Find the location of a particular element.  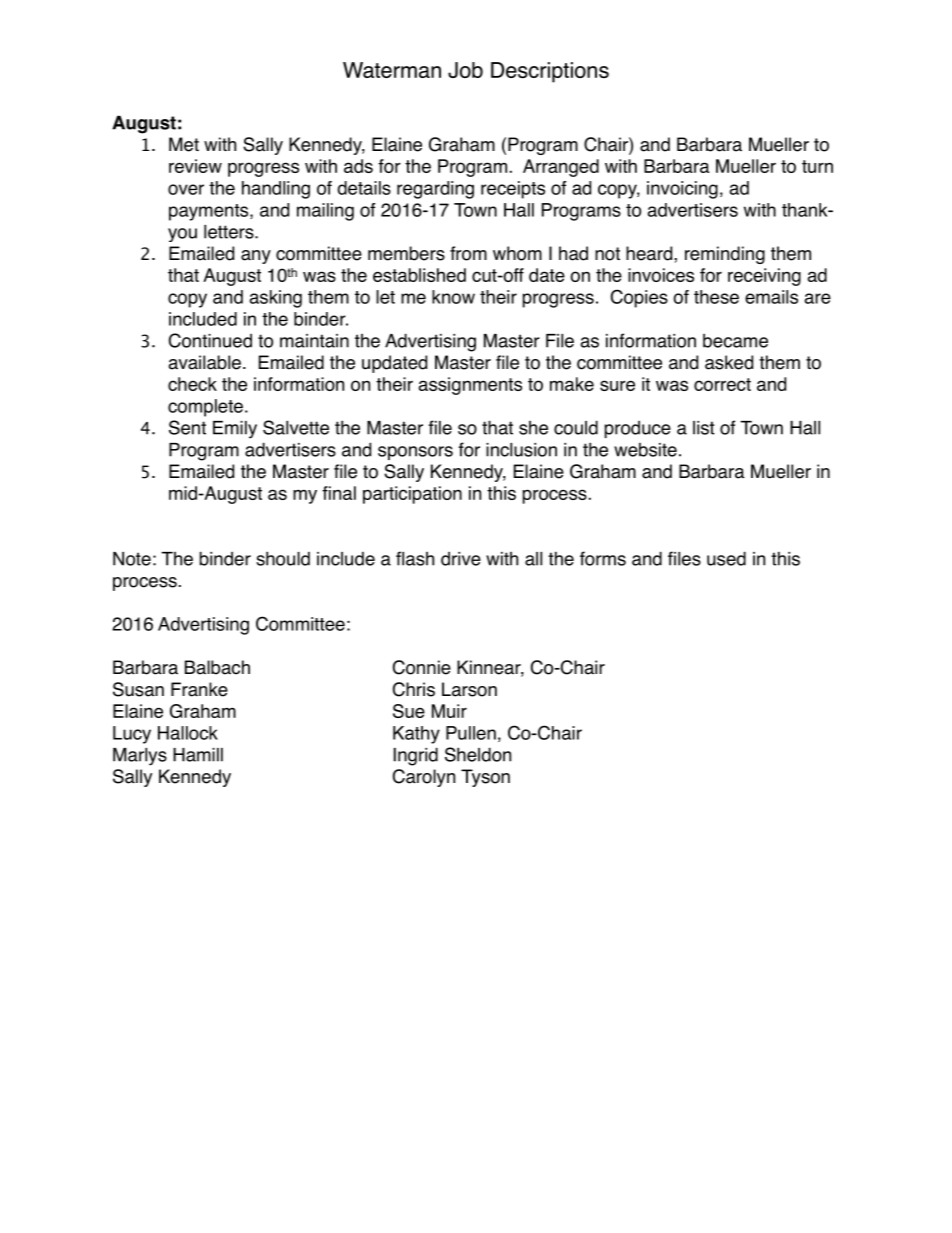

Hamill is located at coordinates (198, 755).
